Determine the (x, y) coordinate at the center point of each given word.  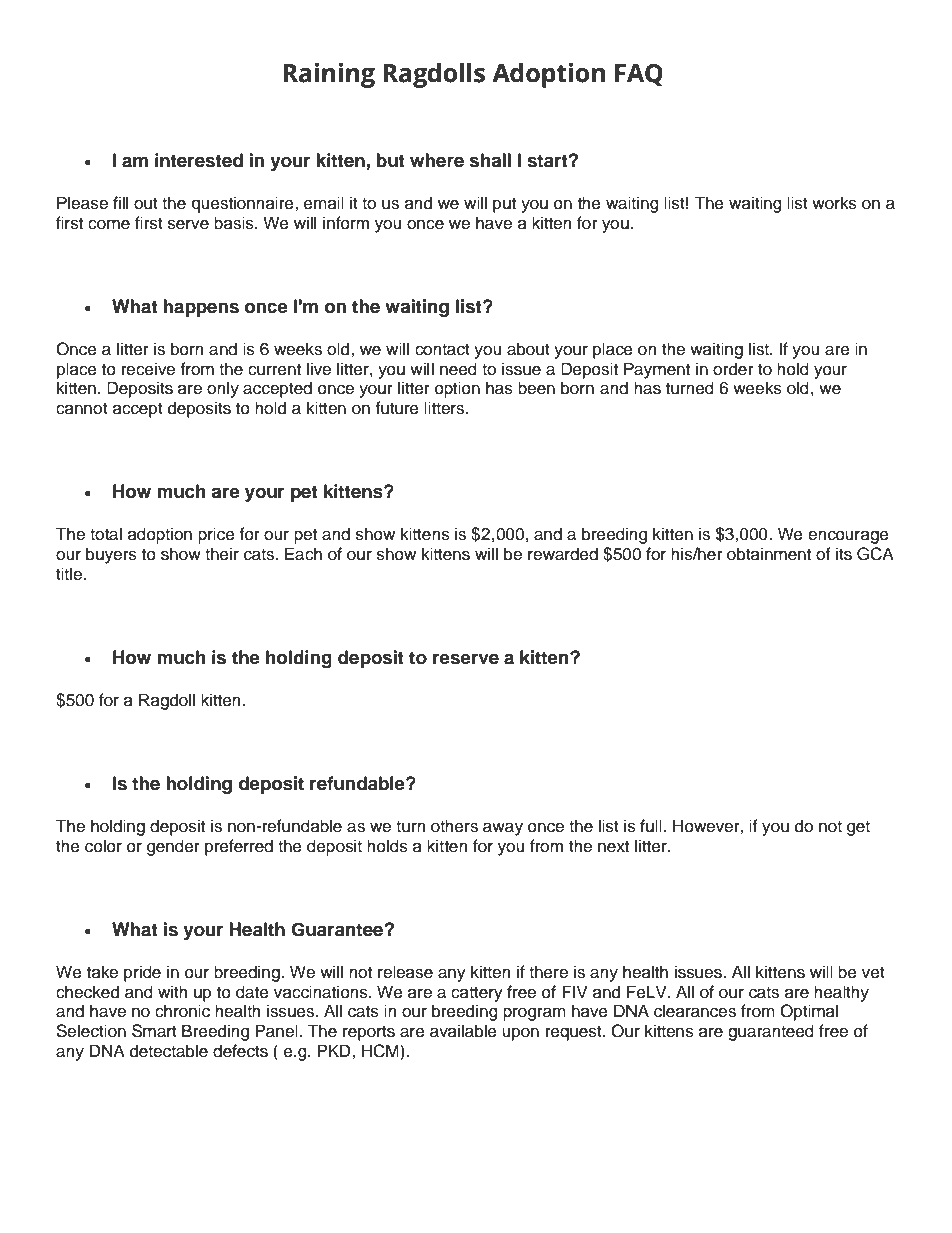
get (858, 828)
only (223, 389)
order (733, 369)
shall (490, 160)
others (454, 826)
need (458, 369)
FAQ (639, 75)
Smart (154, 1031)
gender (173, 847)
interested (199, 160)
